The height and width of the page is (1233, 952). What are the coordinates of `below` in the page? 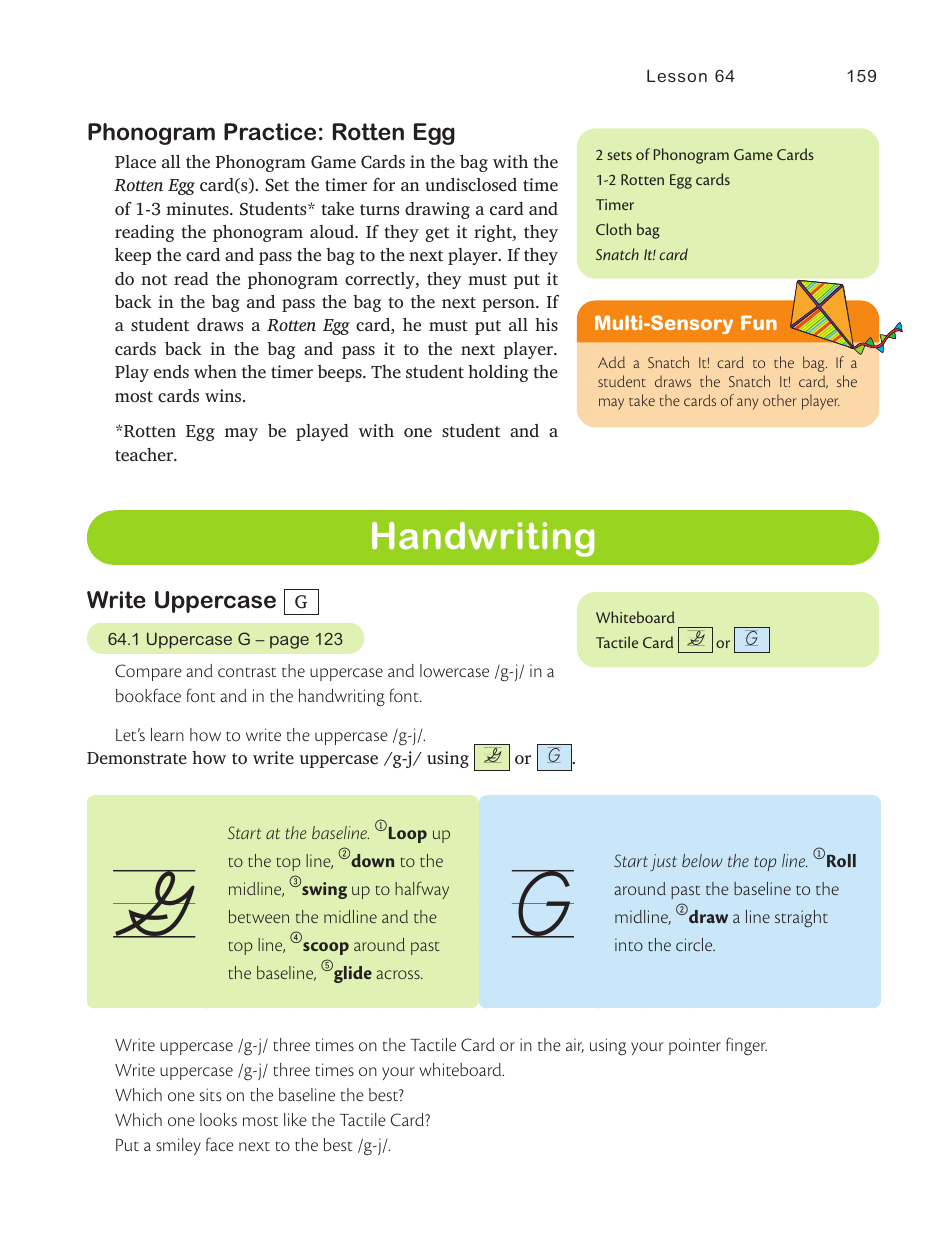 It's located at (702, 860).
